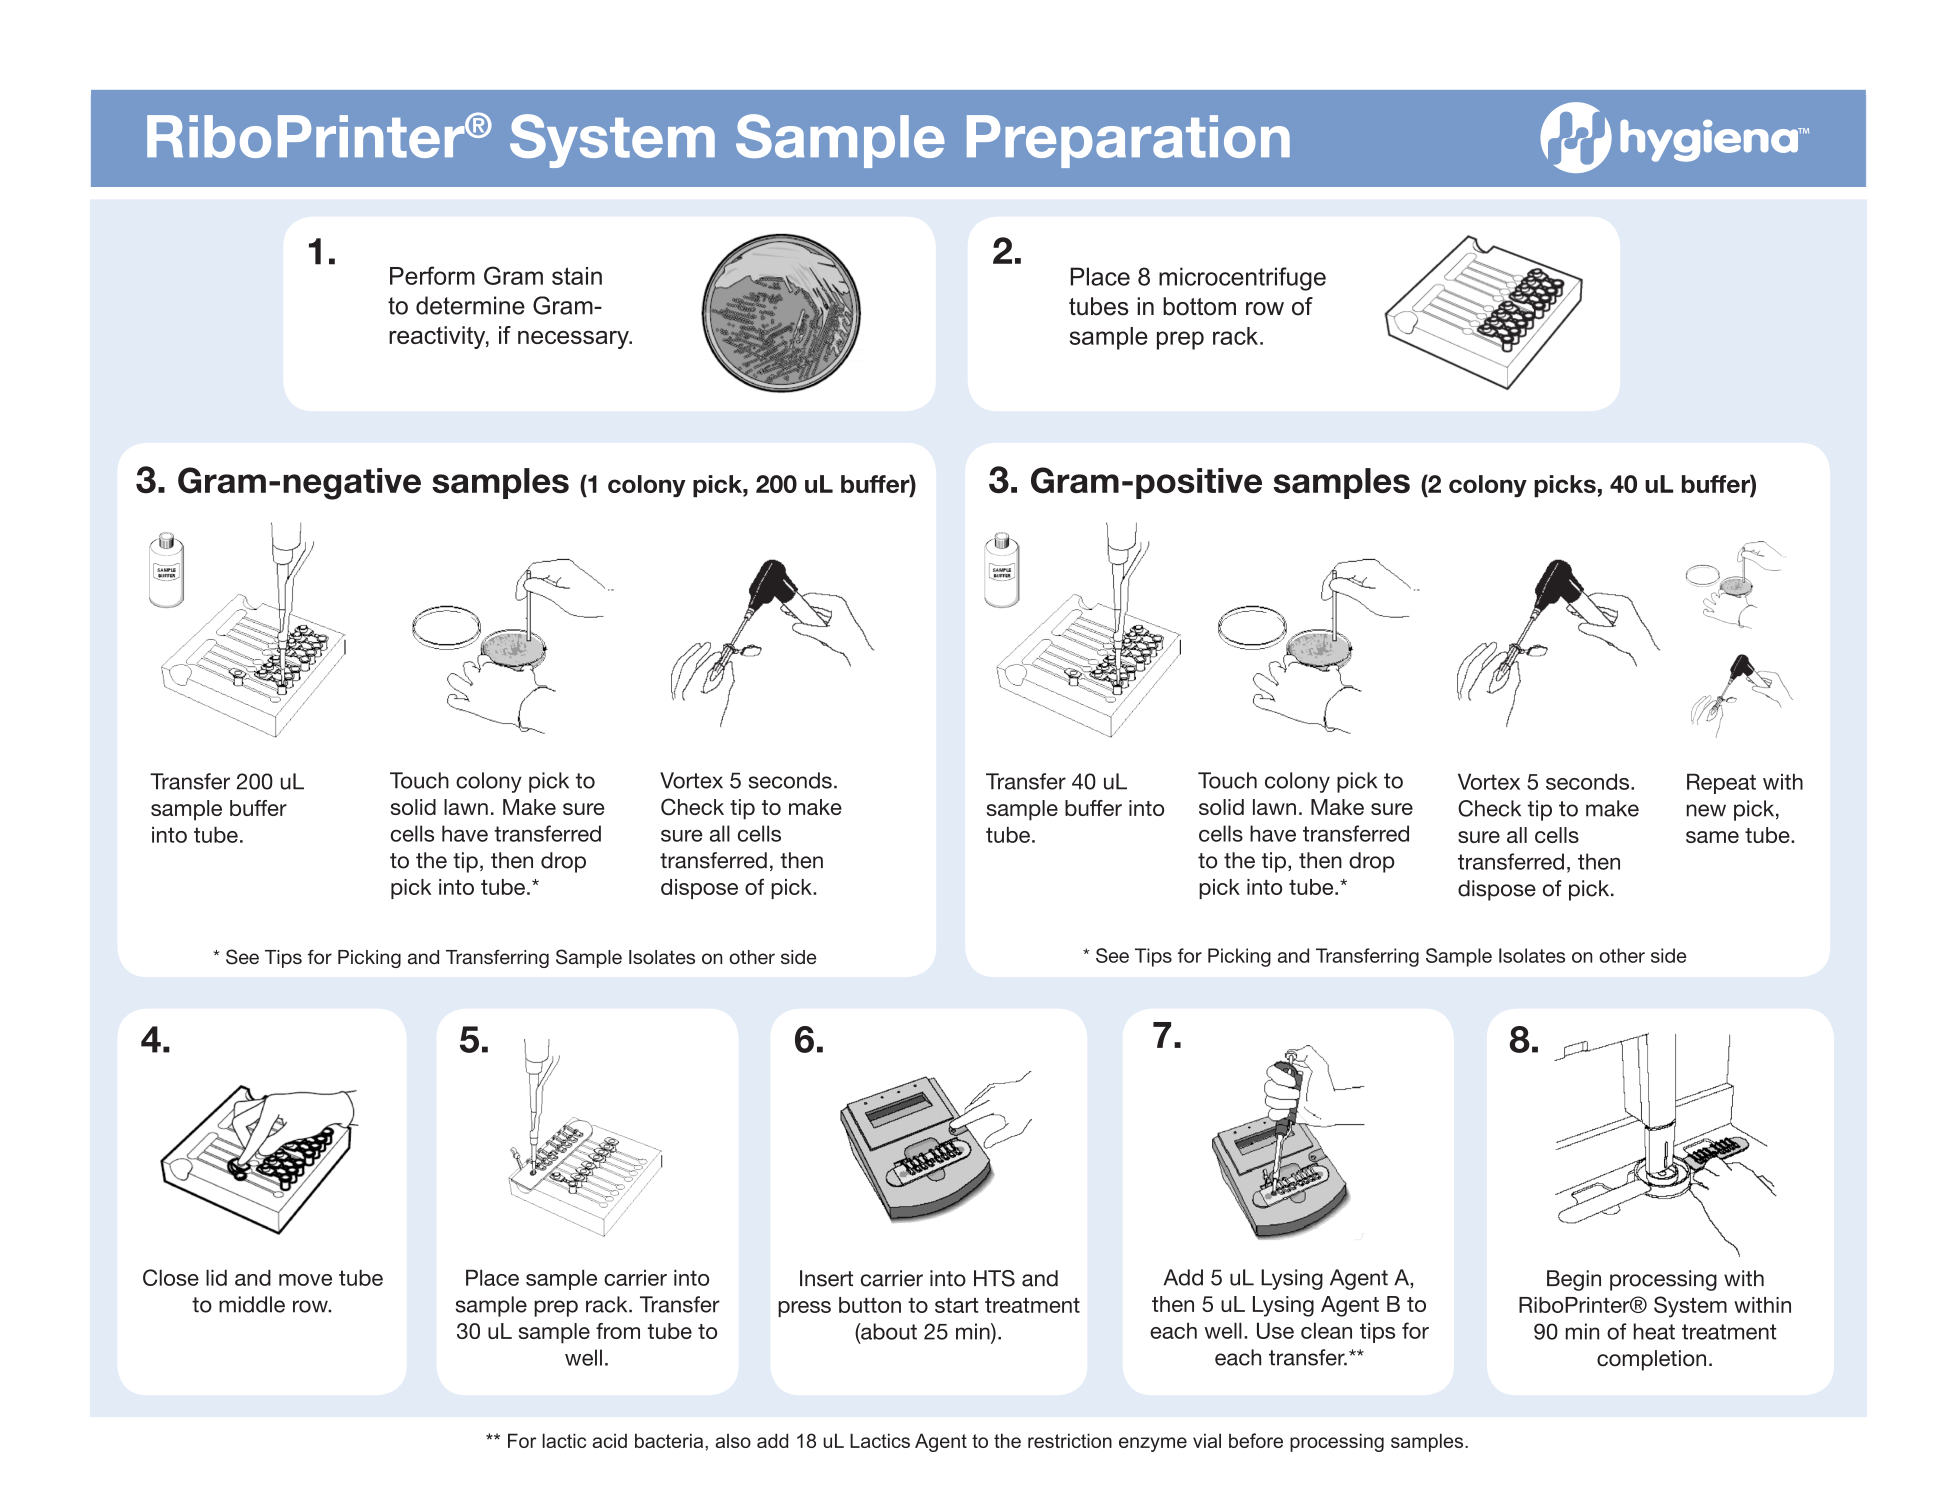 This document has height=1510, width=1955. I want to click on move, so click(305, 1280).
